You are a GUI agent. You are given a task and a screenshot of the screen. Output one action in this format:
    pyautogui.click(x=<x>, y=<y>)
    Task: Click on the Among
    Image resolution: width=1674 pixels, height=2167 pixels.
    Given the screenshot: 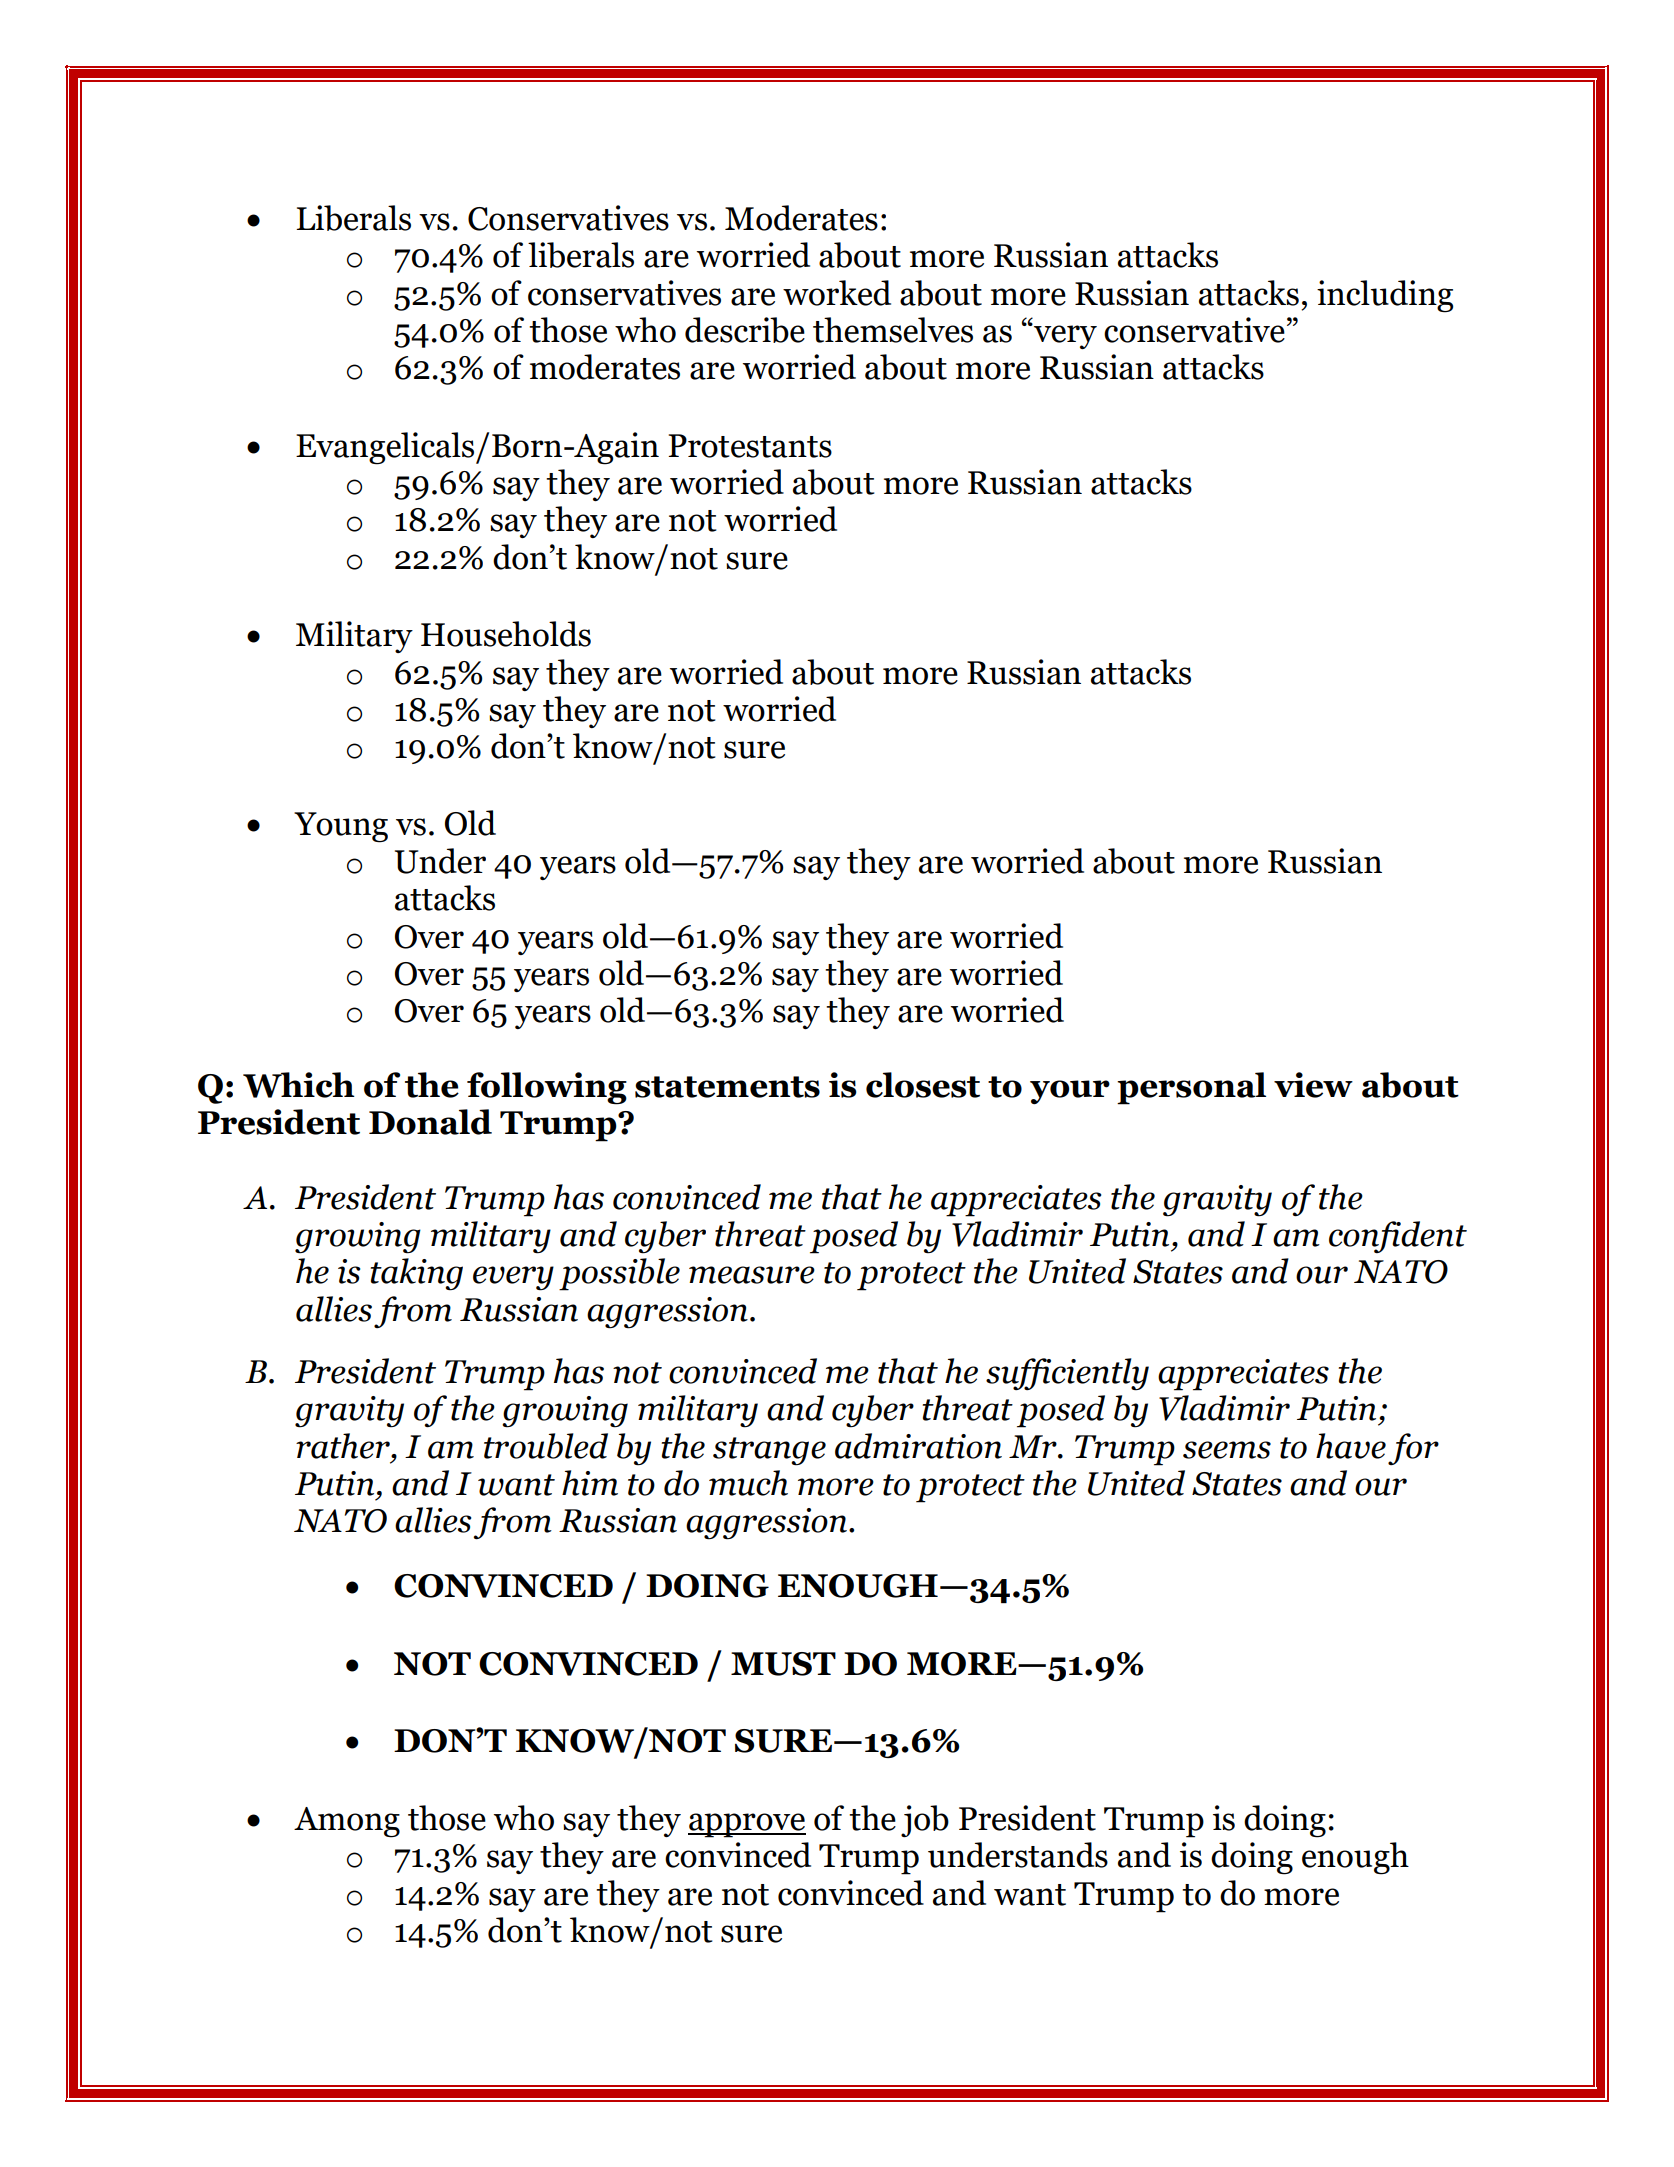 What is the action you would take?
    pyautogui.click(x=347, y=1822)
